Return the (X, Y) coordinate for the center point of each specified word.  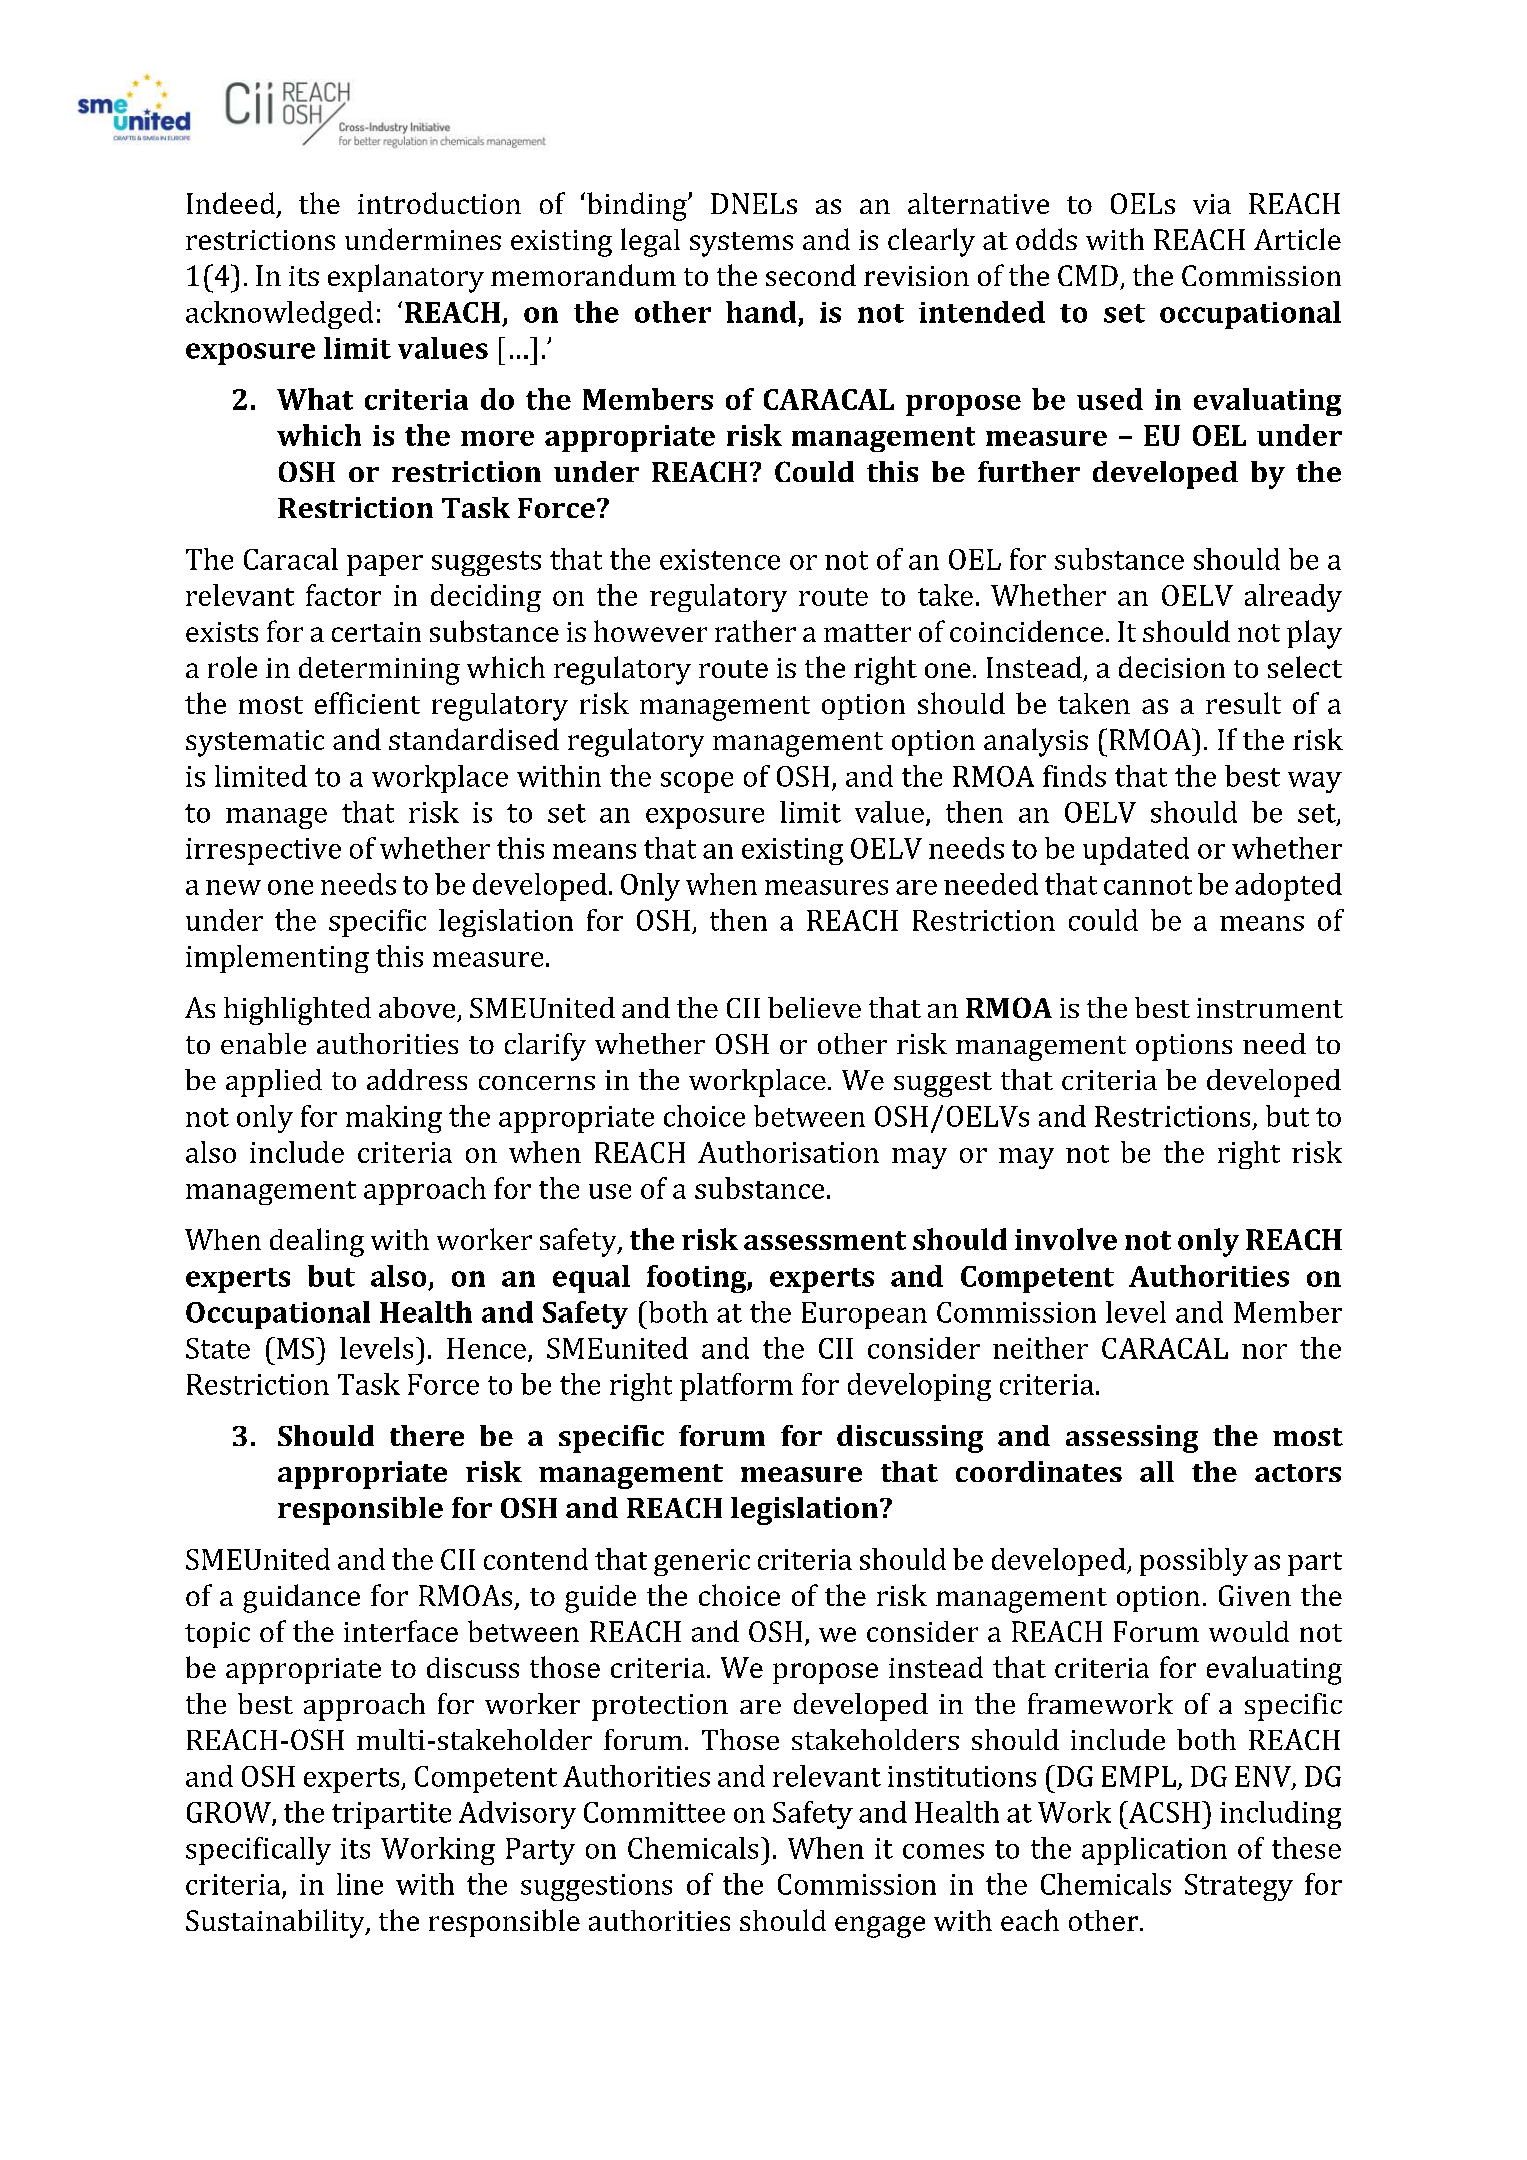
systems (741, 244)
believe (814, 1007)
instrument (1270, 1008)
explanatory (406, 278)
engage (880, 1927)
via (1212, 204)
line (360, 1884)
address (417, 1079)
